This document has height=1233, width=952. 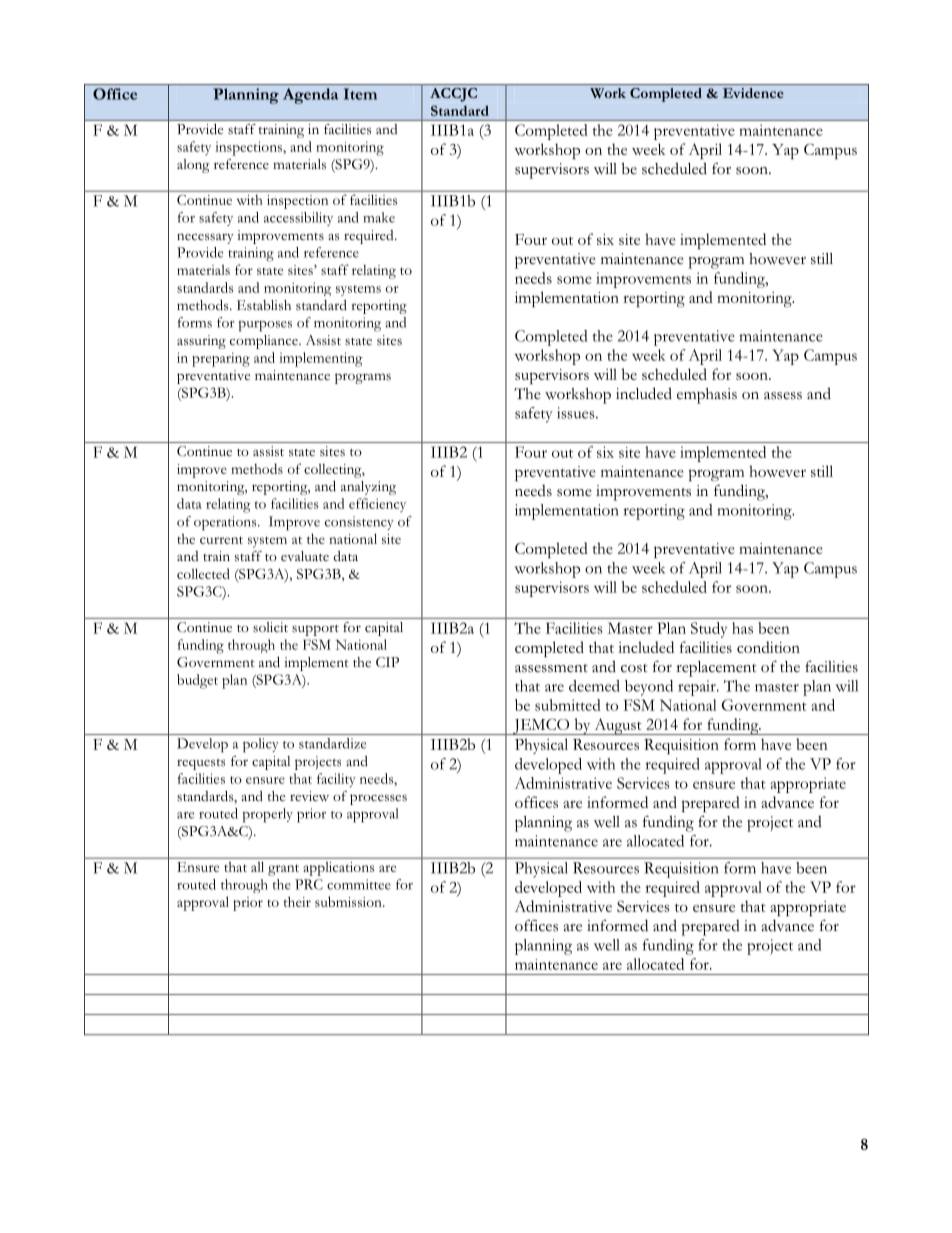 I want to click on August, so click(x=618, y=726).
